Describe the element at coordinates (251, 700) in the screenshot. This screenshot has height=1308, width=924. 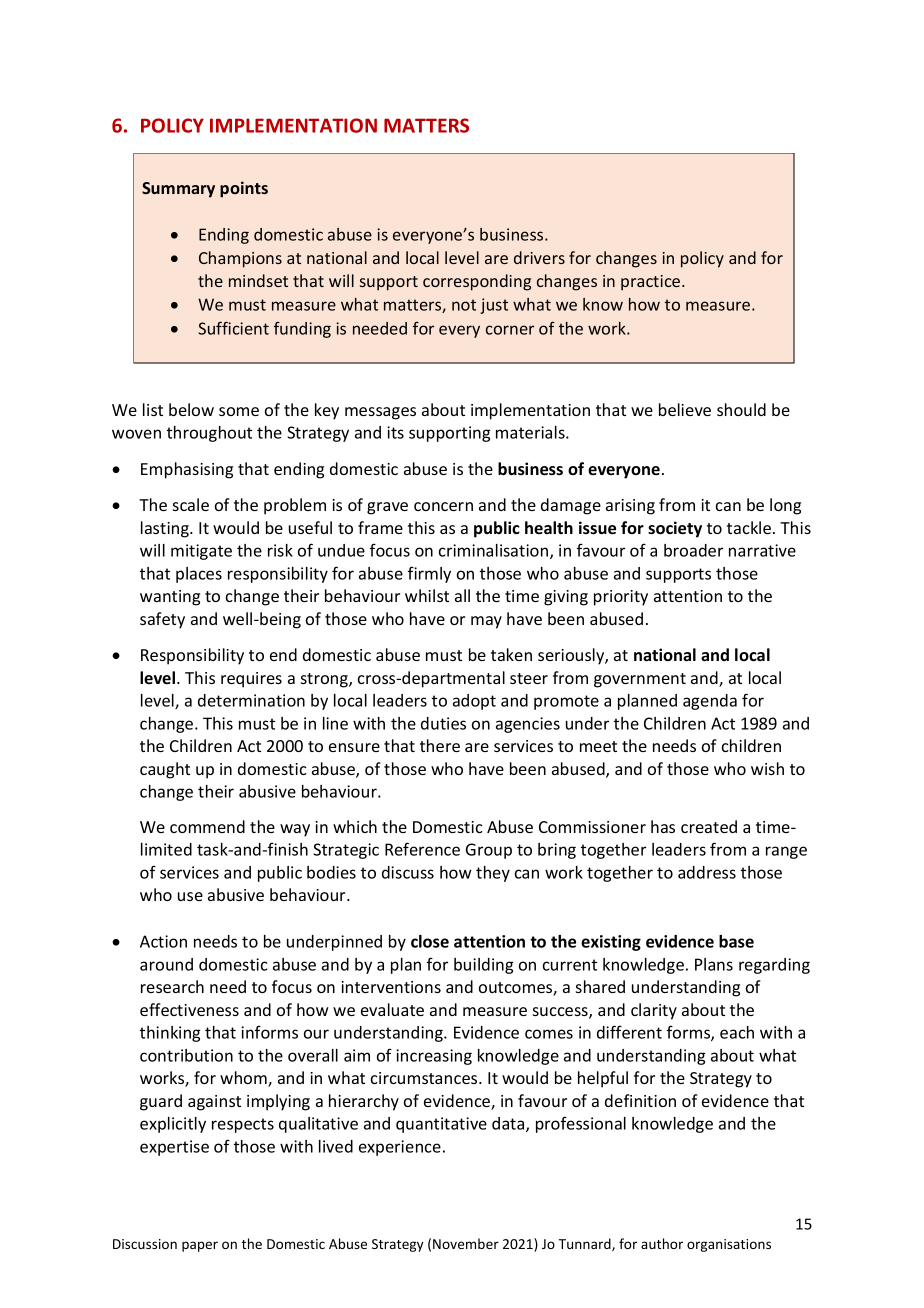
I see `determination` at that location.
